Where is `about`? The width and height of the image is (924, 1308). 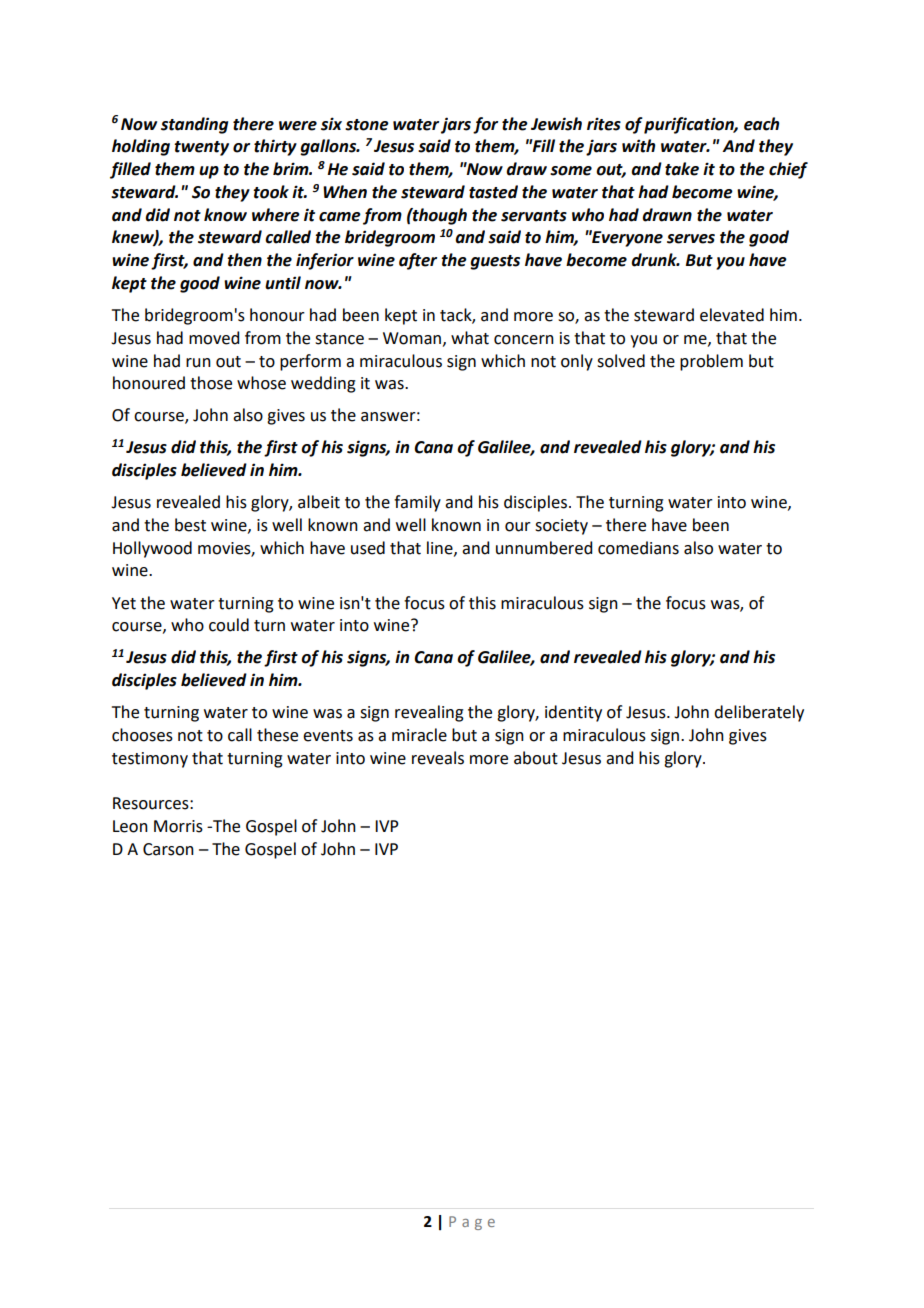
about is located at coordinates (536, 758).
